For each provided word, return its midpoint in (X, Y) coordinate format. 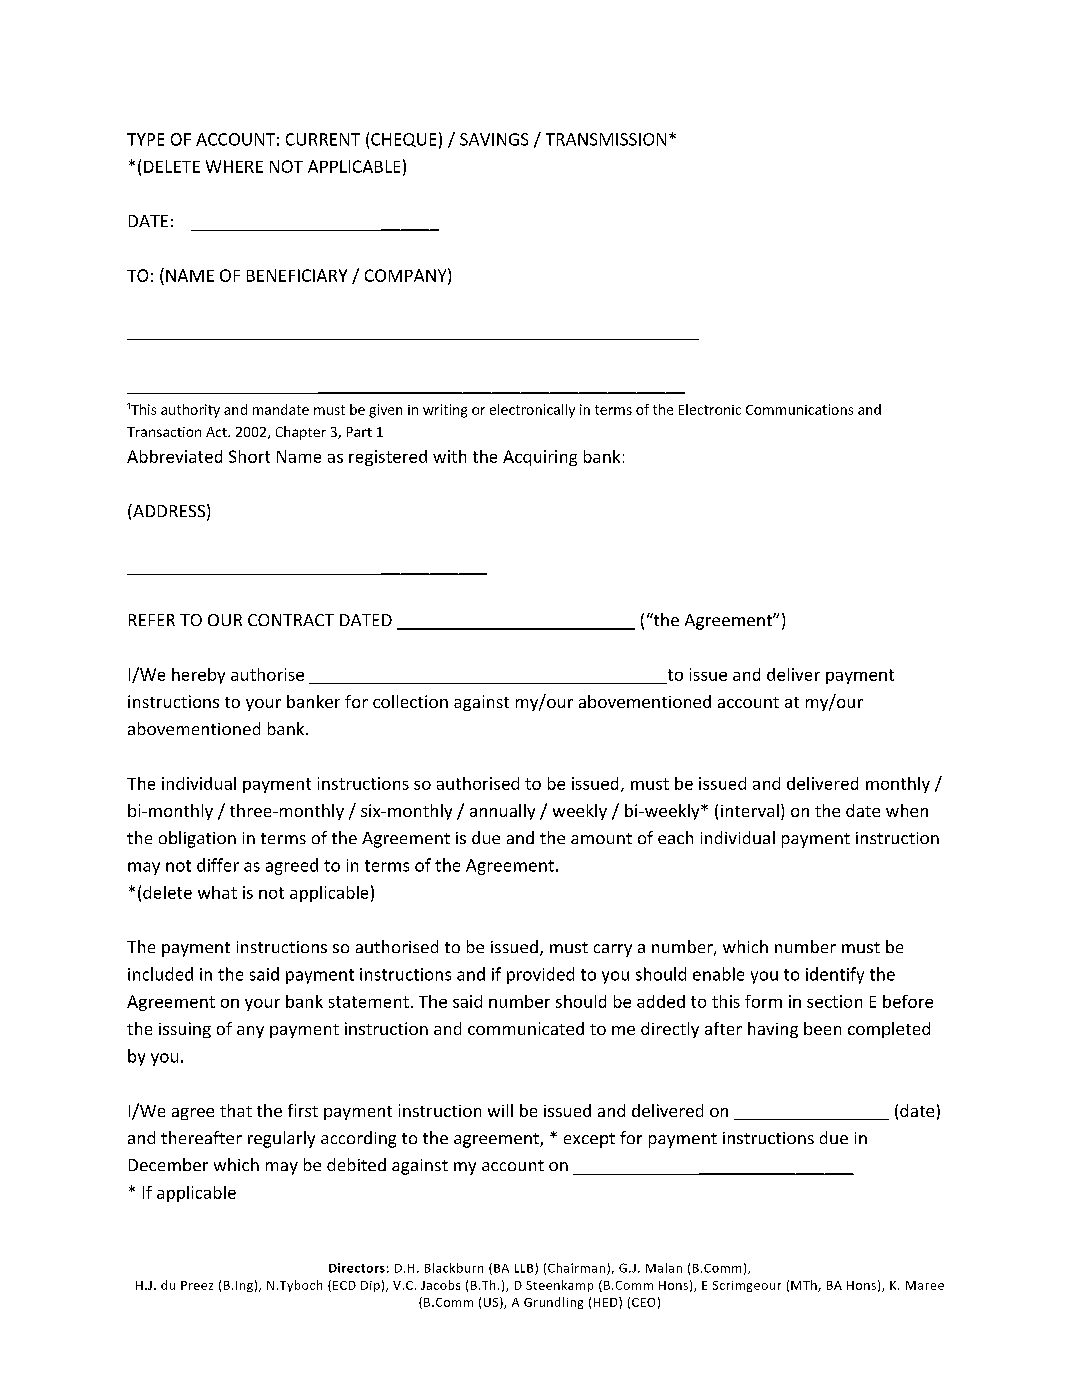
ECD (344, 1285)
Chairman (576, 1268)
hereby (198, 676)
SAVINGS (494, 139)
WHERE (234, 166)
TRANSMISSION (606, 139)
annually (502, 812)
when (907, 810)
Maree (925, 1285)
